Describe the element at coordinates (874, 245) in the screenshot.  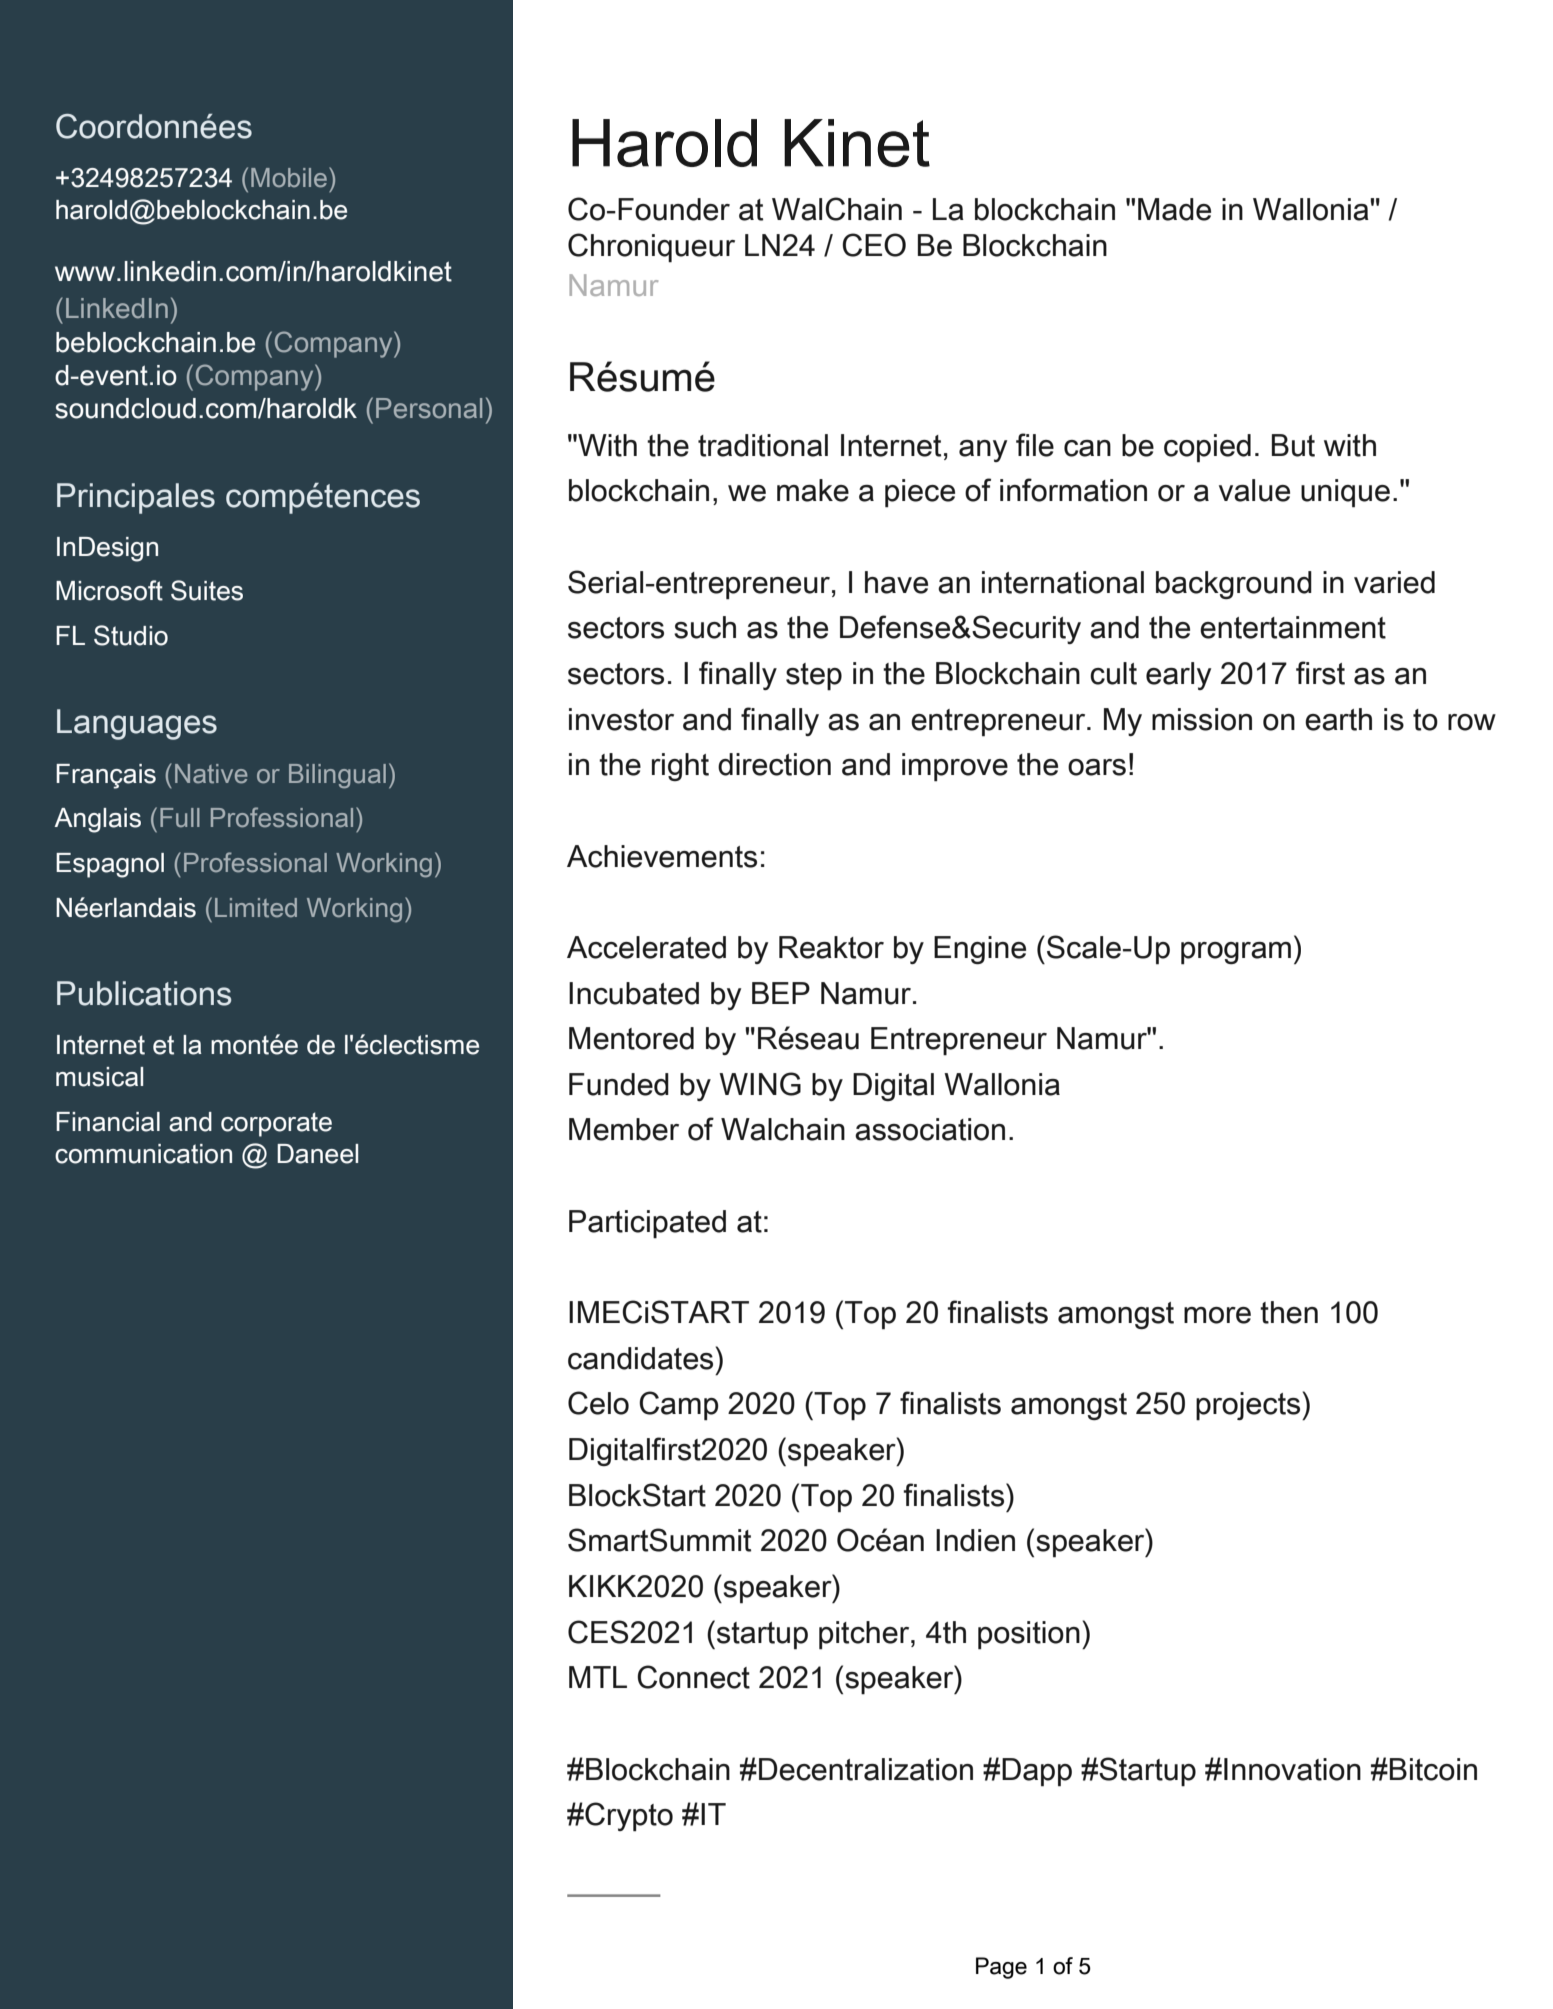
I see `CEO` at that location.
